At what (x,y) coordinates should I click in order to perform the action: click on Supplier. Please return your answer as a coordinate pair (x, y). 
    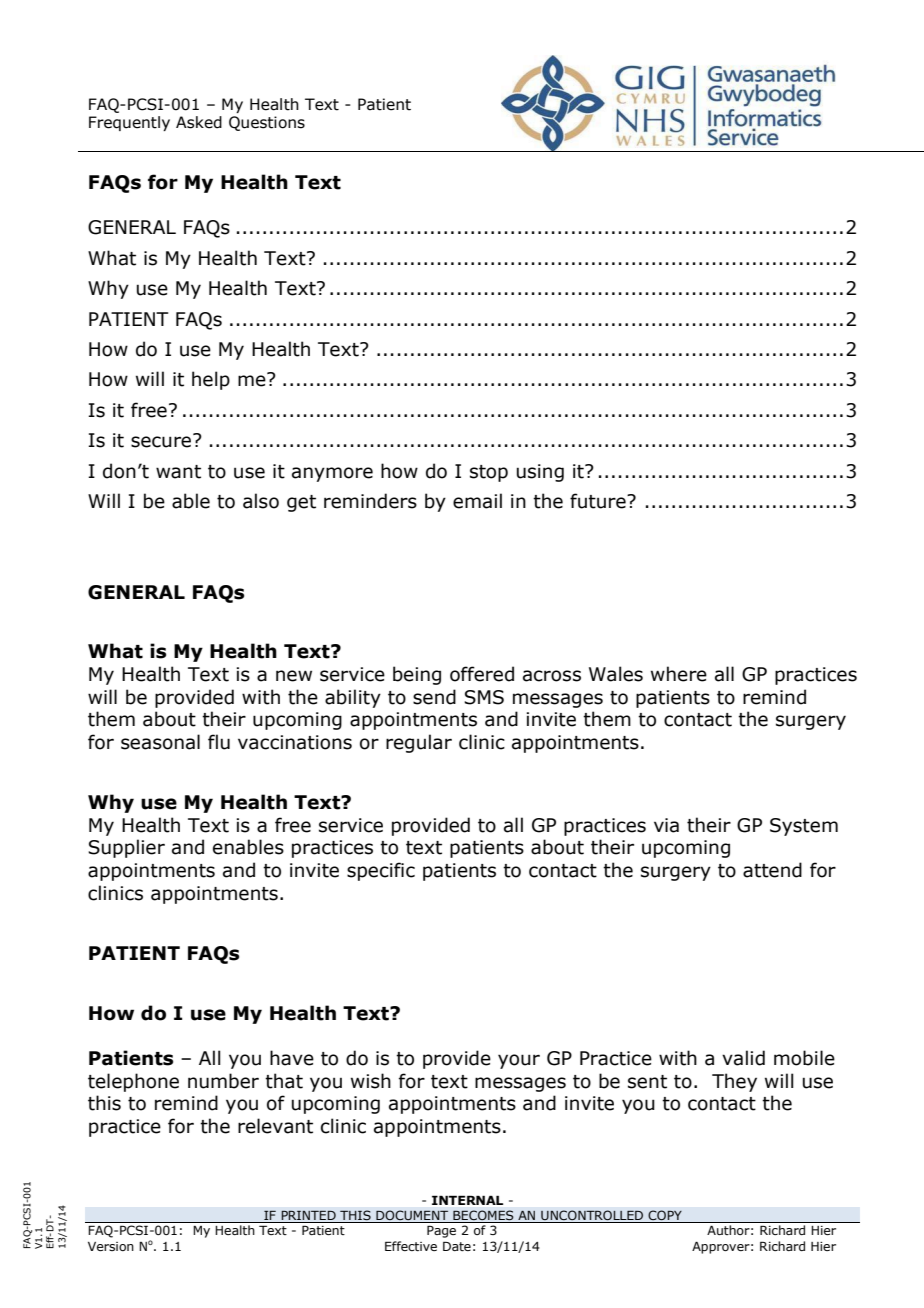
    Looking at the image, I should click on (126, 848).
